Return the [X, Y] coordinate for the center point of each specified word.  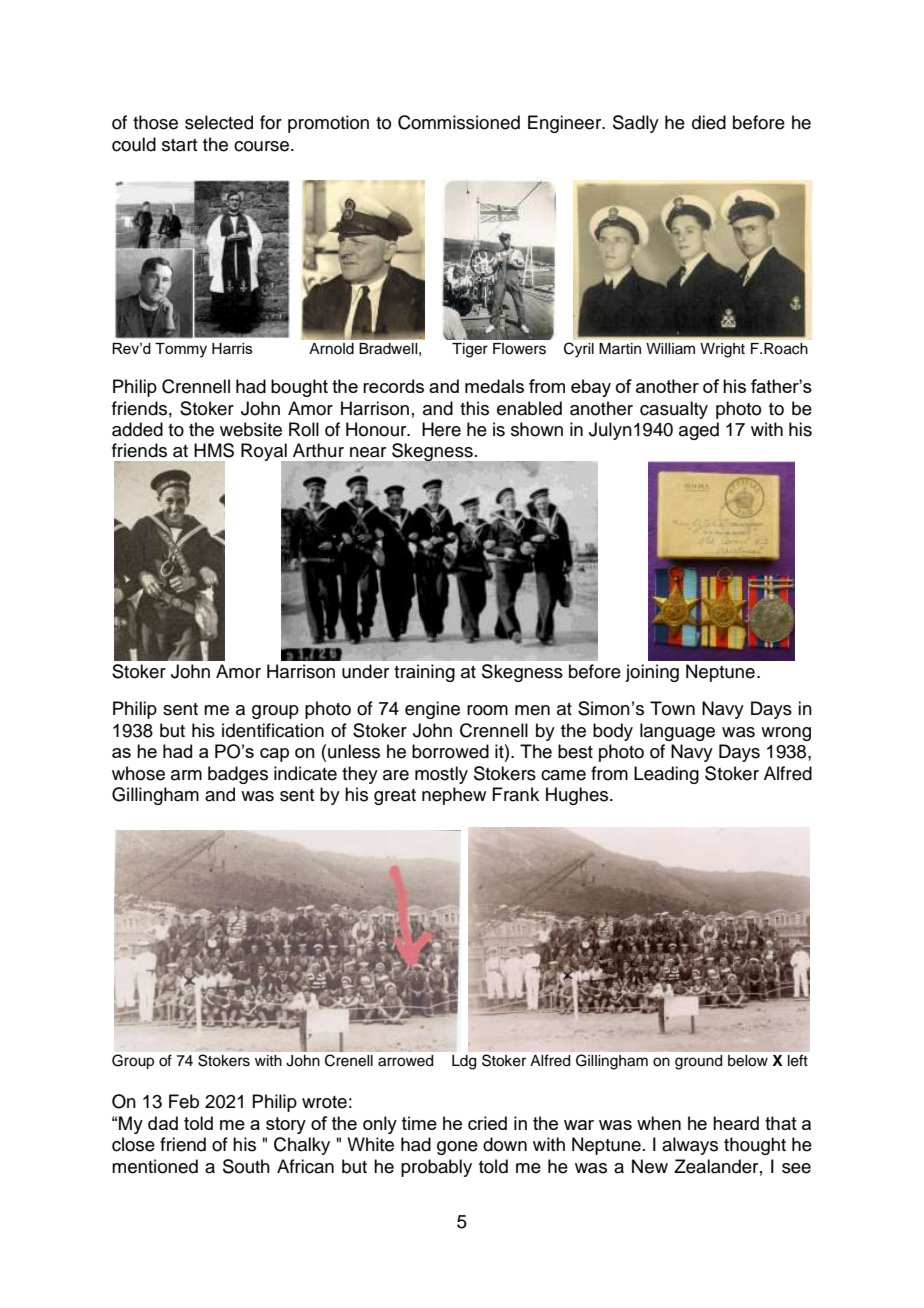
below [748, 1060]
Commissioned [459, 122]
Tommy [181, 350]
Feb [184, 1101]
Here [441, 429]
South [246, 1166]
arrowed [405, 1060]
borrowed [450, 751]
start [179, 145]
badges [238, 775]
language [677, 732]
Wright [722, 350]
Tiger [470, 350]
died [709, 122]
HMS [214, 450]
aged [699, 431]
